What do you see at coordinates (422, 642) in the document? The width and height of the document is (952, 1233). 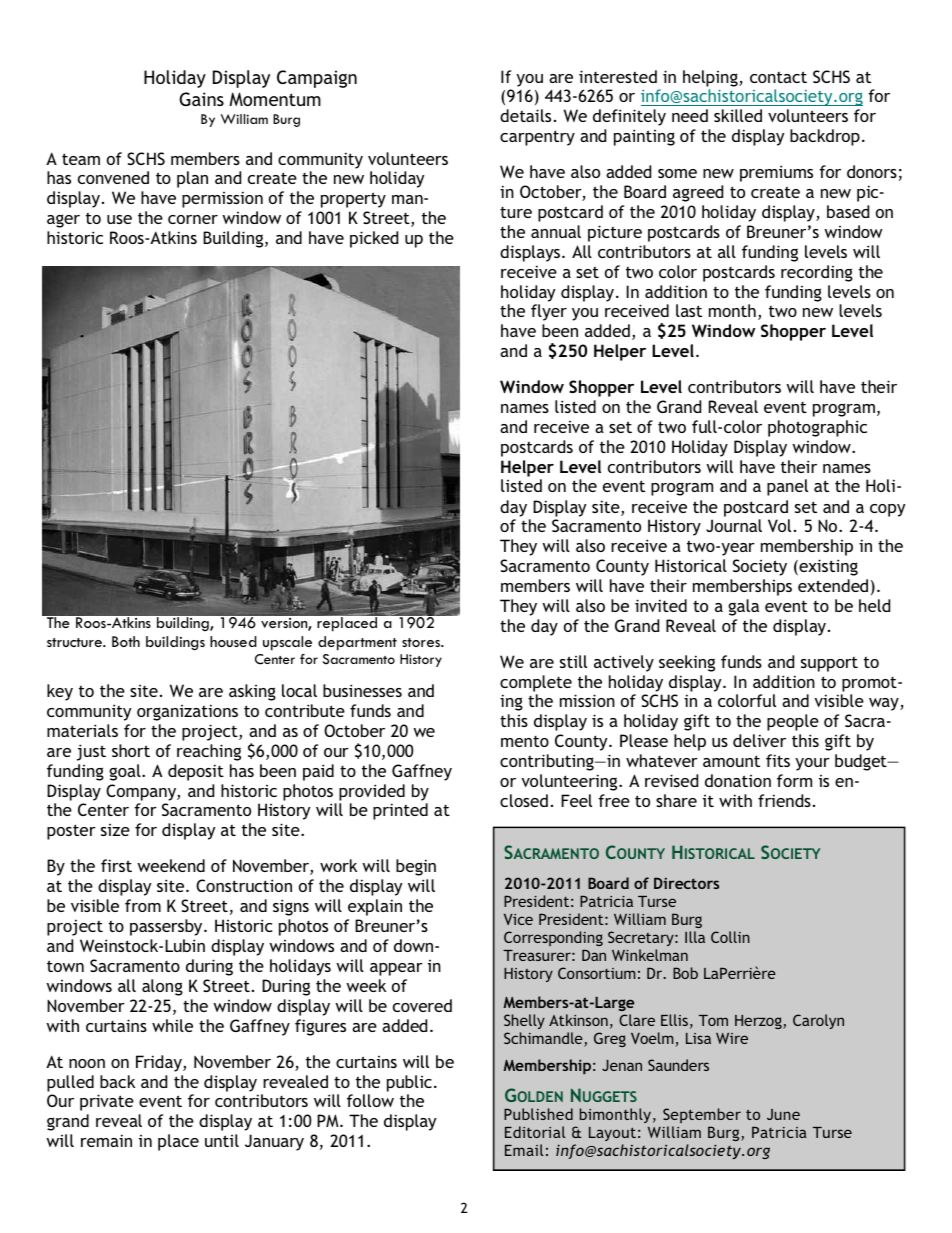 I see `stores` at bounding box center [422, 642].
